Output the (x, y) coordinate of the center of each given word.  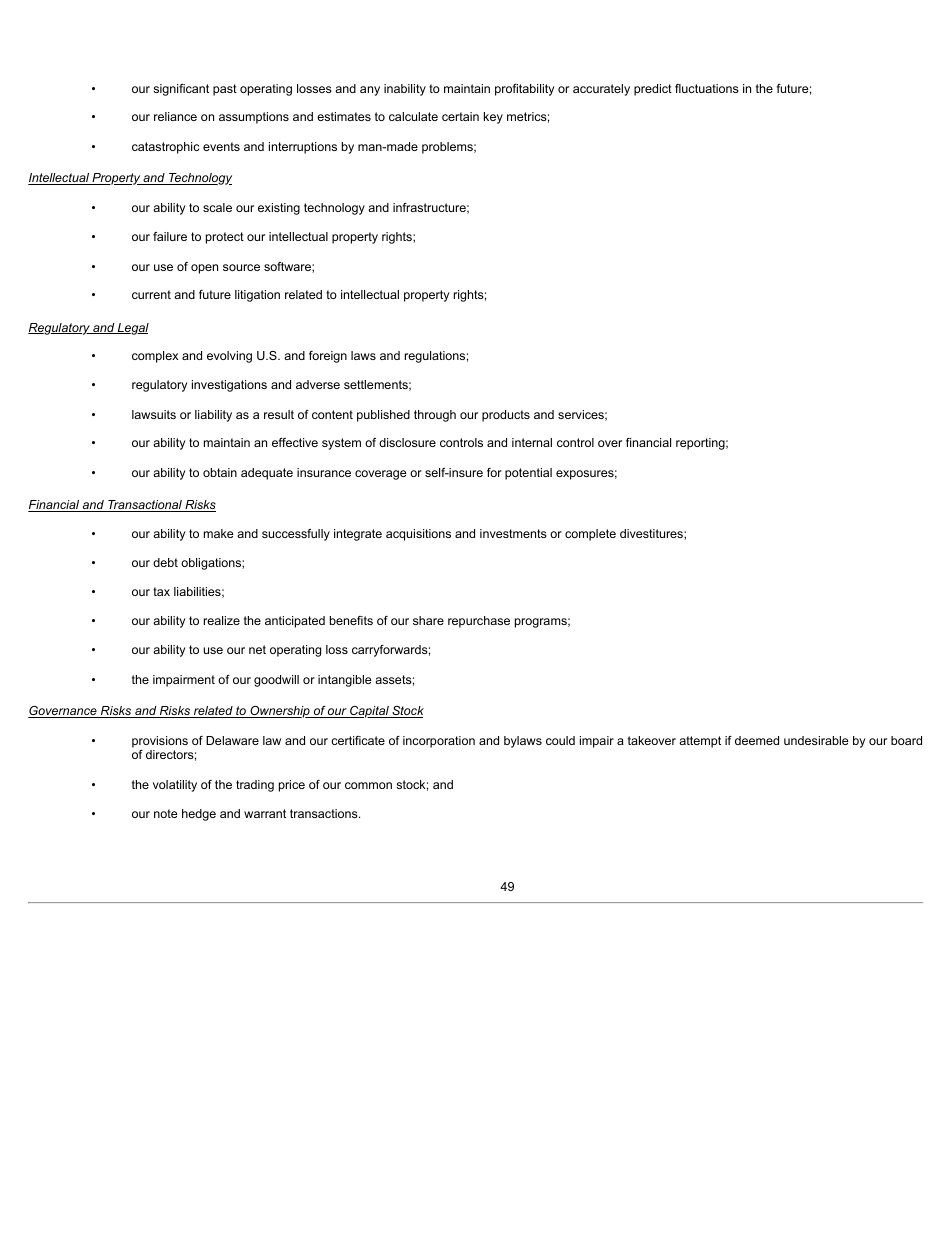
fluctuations (707, 88)
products (506, 416)
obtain (220, 472)
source (241, 267)
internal (532, 442)
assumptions (254, 118)
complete (590, 535)
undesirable (816, 740)
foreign (328, 357)
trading (255, 786)
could (560, 740)
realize (222, 620)
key (493, 118)
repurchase (479, 622)
